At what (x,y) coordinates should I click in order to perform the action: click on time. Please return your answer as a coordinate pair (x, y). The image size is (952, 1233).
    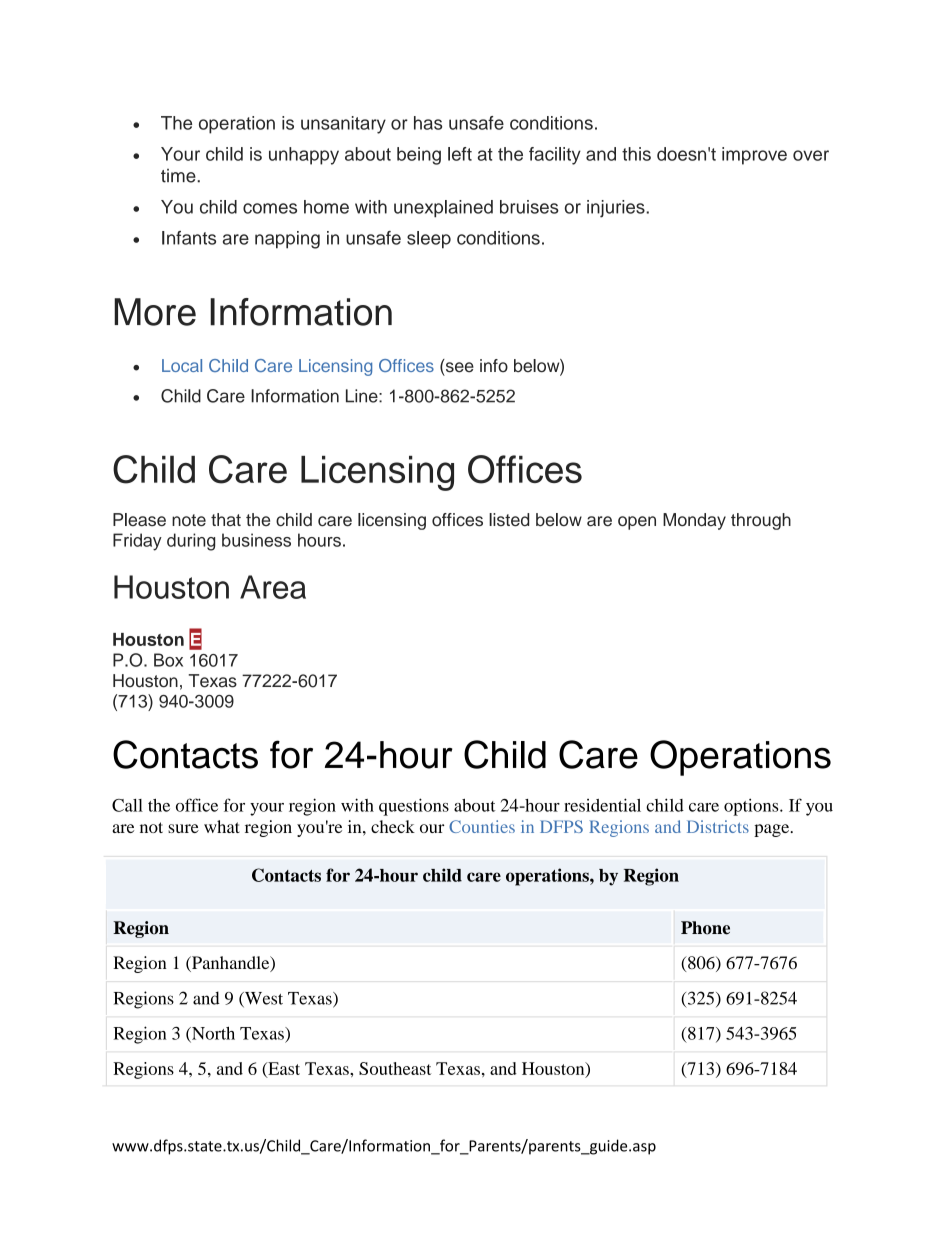
    Looking at the image, I should click on (179, 176).
